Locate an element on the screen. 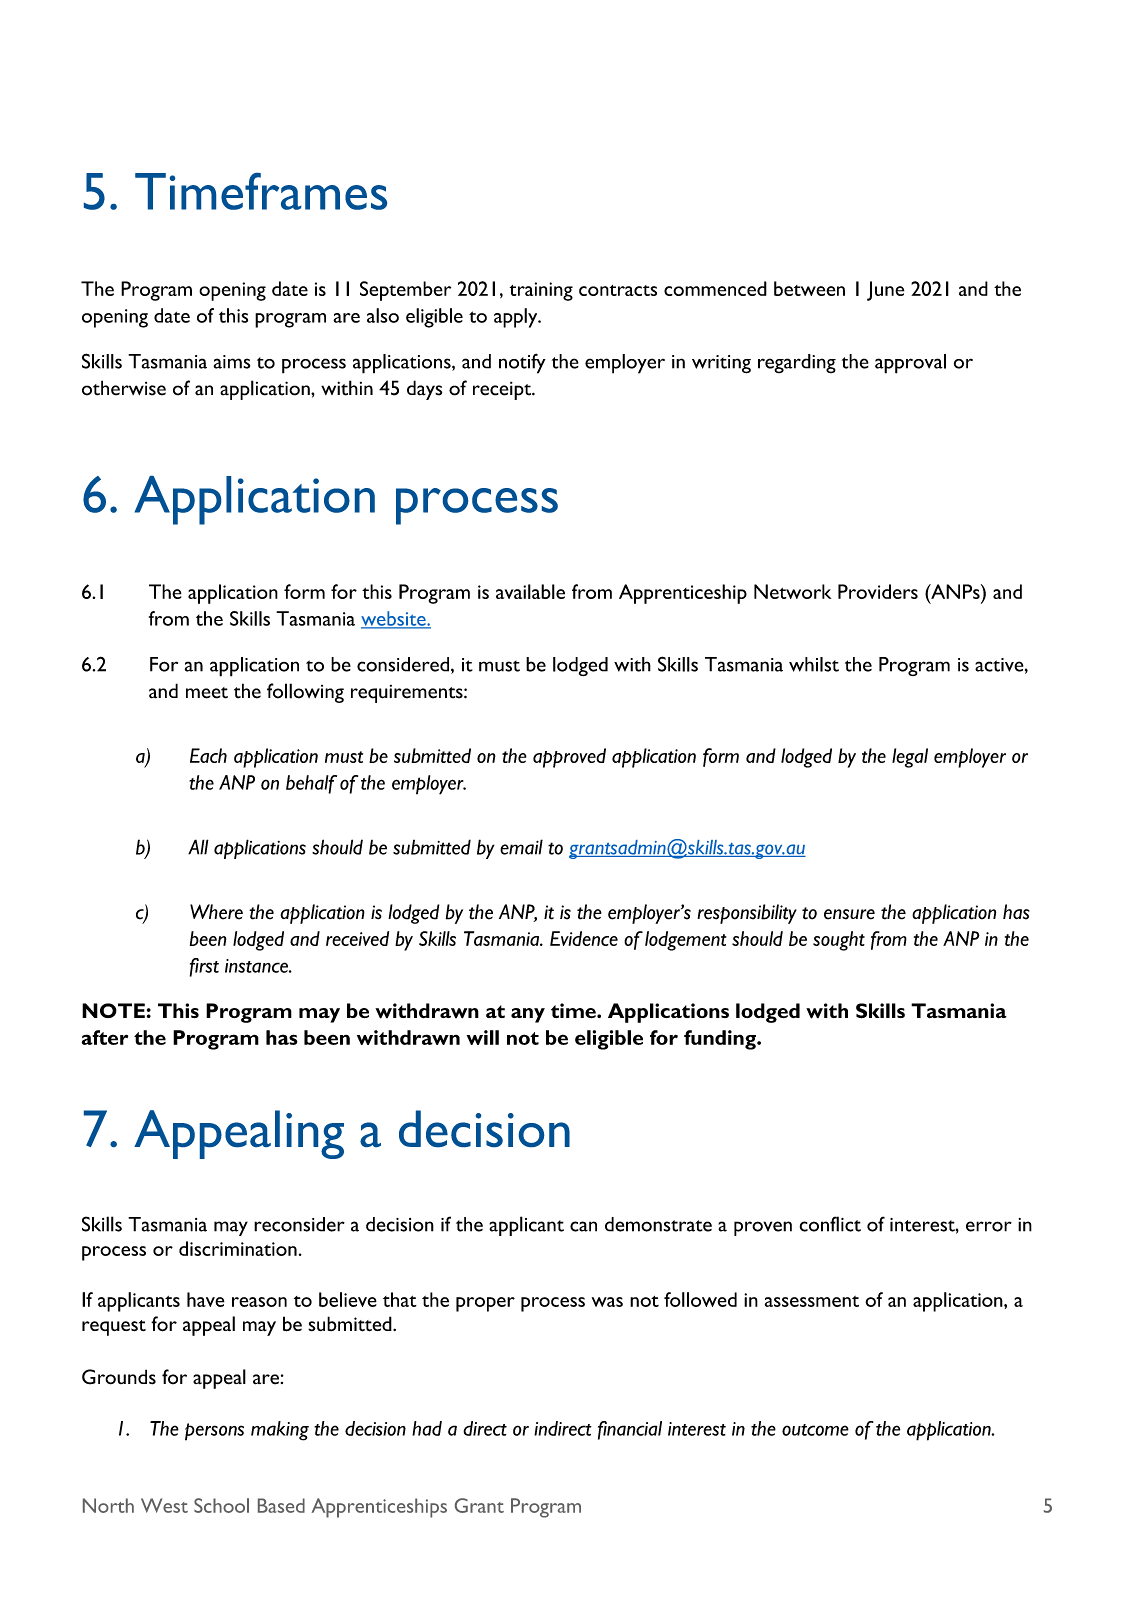 Image resolution: width=1134 pixels, height=1604 pixels. June is located at coordinates (885, 291).
